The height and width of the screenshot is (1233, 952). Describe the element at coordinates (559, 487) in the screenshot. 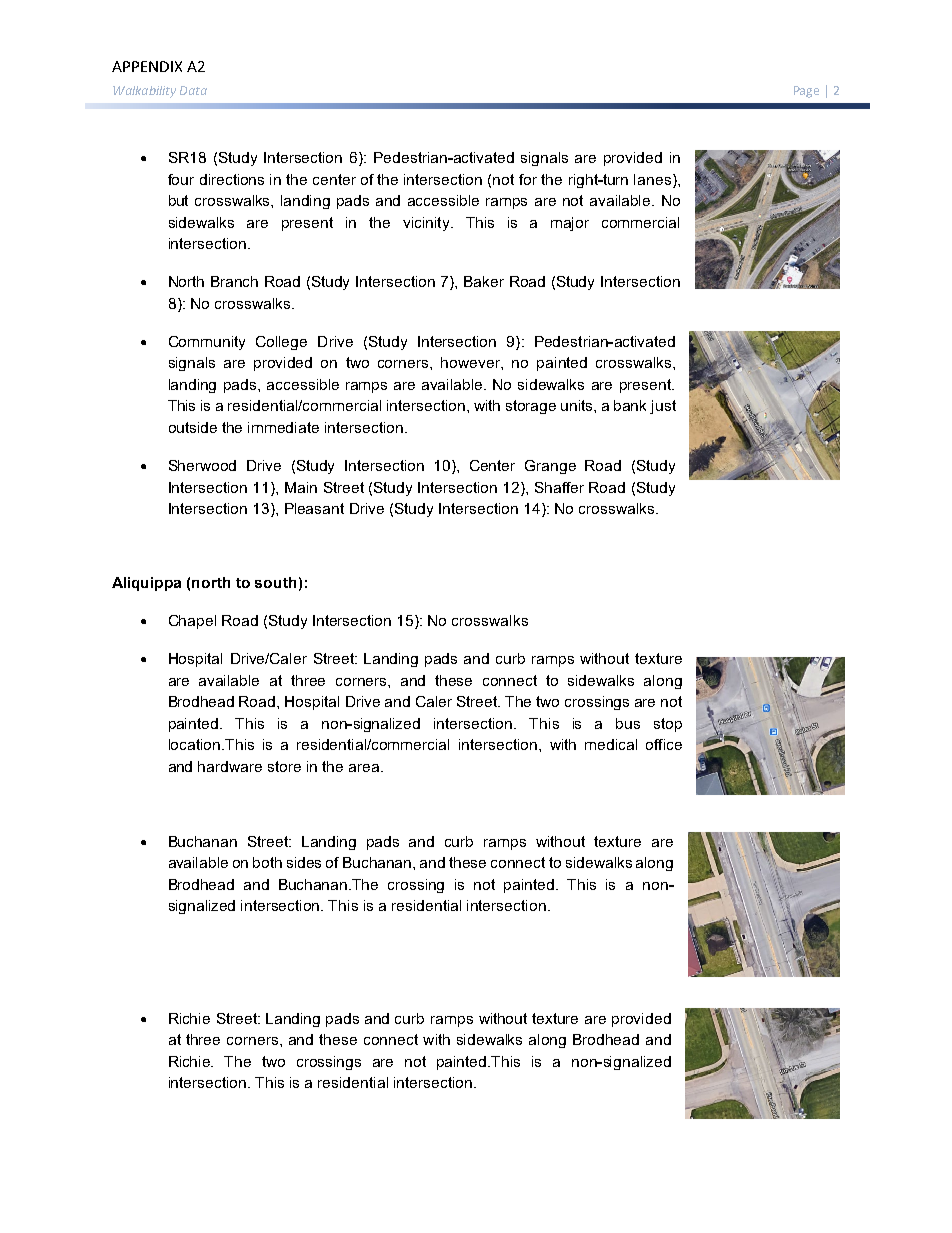

I see `Shaffer` at that location.
